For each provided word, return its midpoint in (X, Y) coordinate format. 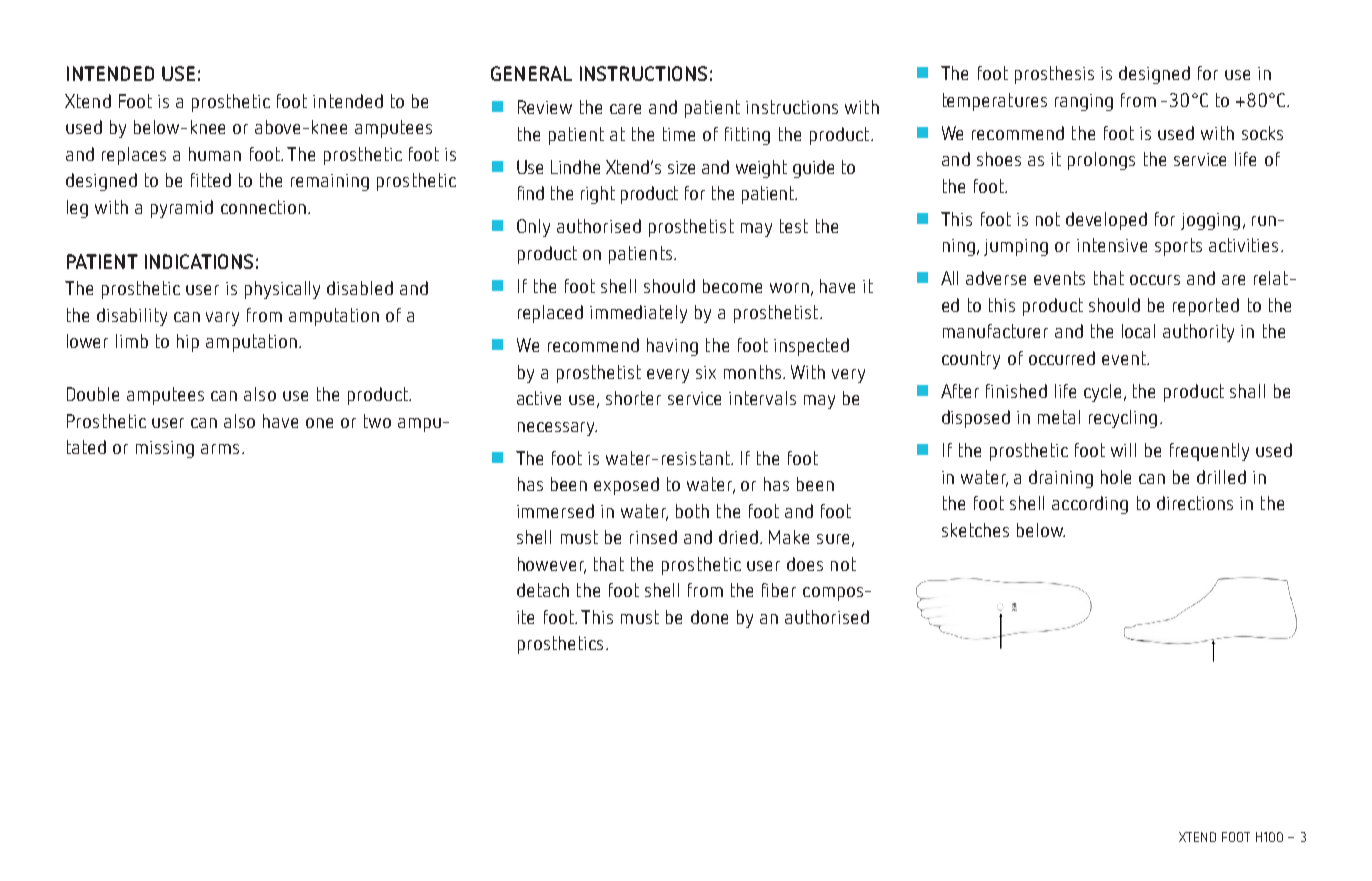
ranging (1084, 102)
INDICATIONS (199, 261)
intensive (1112, 245)
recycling (1123, 419)
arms (220, 449)
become (732, 286)
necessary (557, 429)
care (625, 109)
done (709, 617)
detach (543, 590)
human (215, 154)
